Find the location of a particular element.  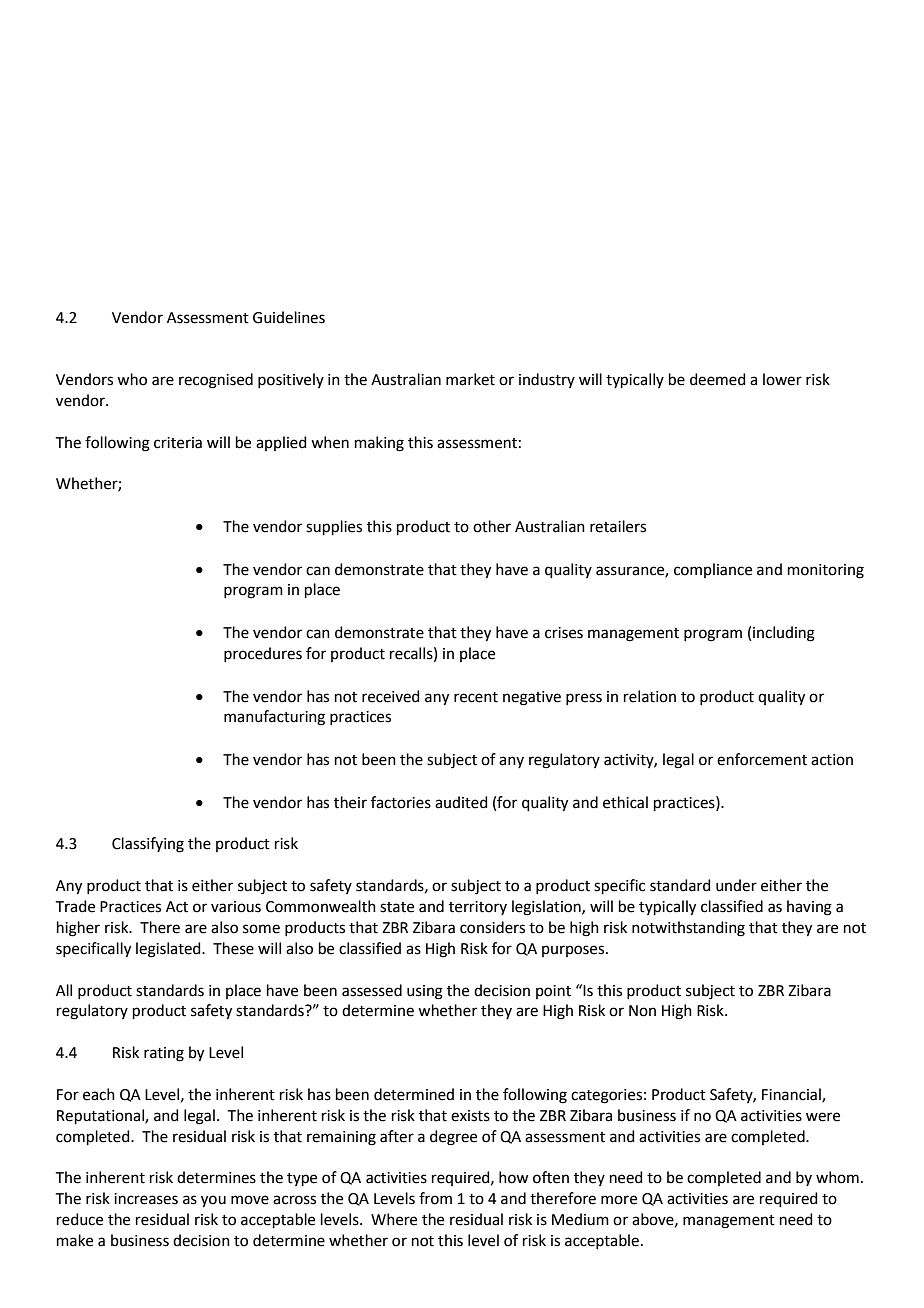

Financial is located at coordinates (792, 1095).
